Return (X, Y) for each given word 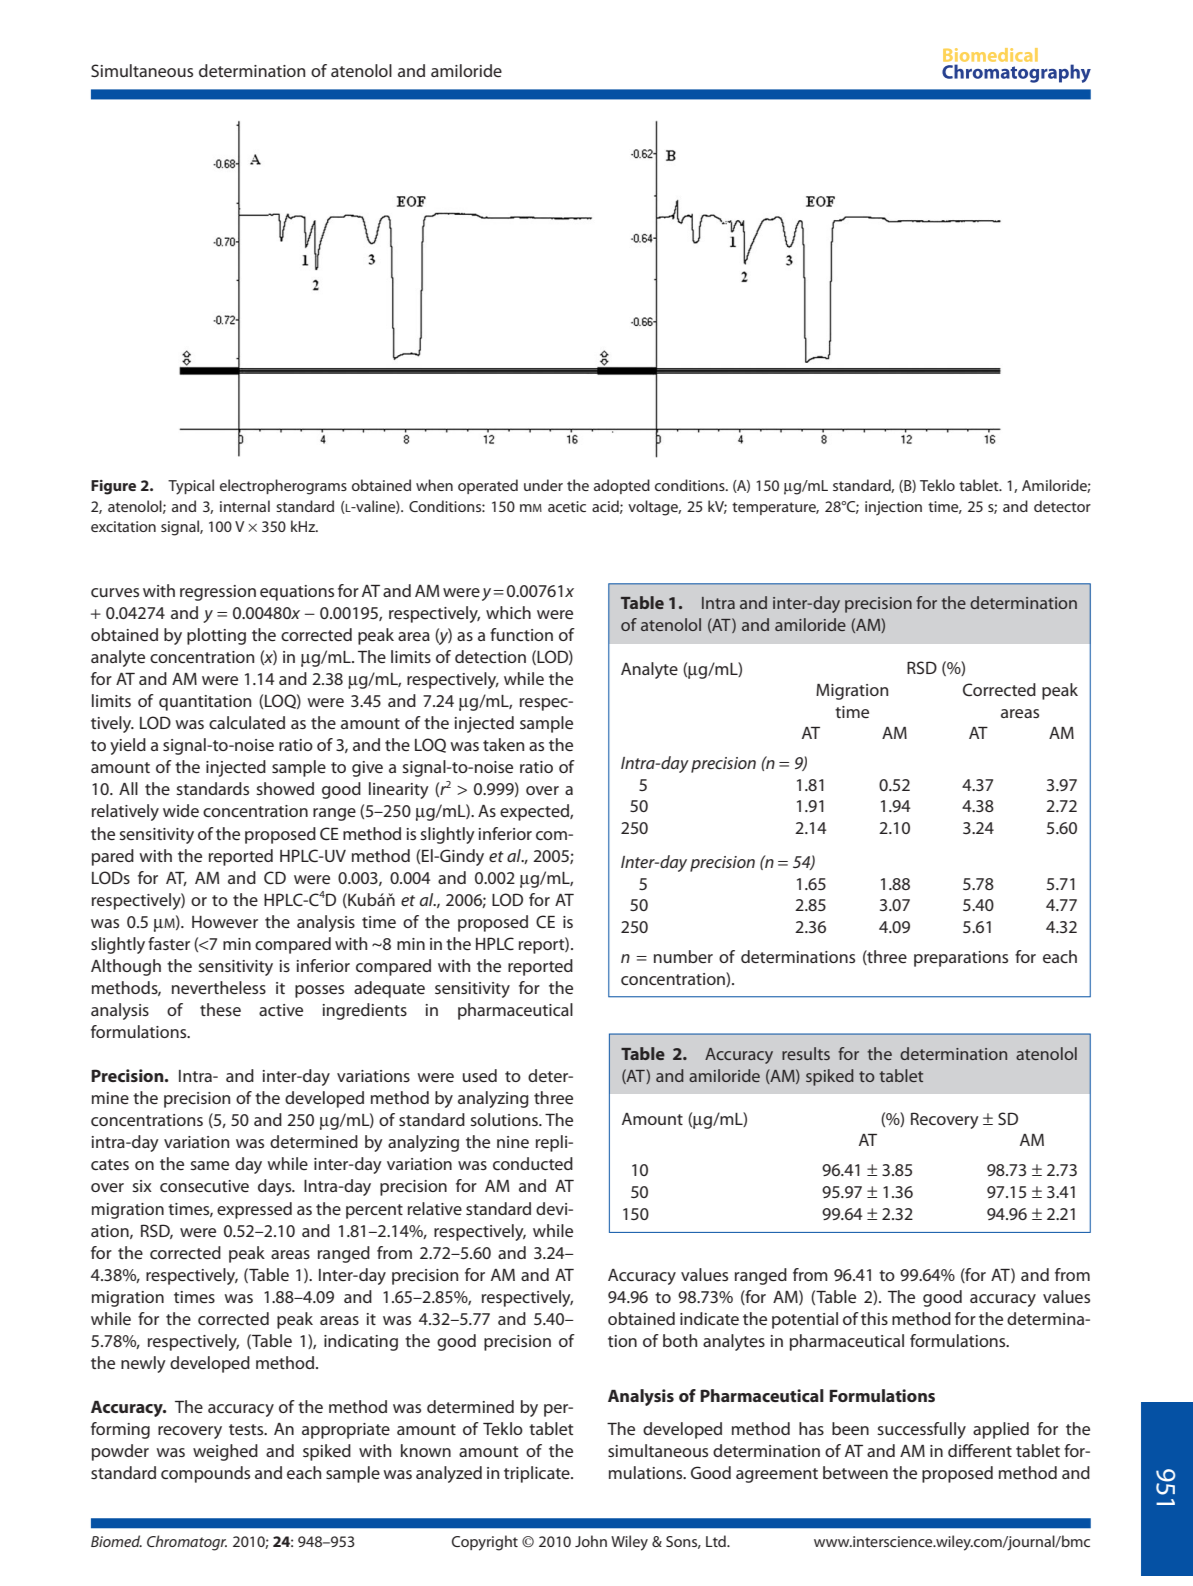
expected (535, 812)
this (874, 1318)
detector (1062, 506)
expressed (254, 1210)
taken (503, 744)
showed (285, 788)
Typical (191, 487)
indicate (709, 1318)
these (220, 1009)
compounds (205, 1474)
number (683, 956)
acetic (567, 506)
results (806, 1053)
